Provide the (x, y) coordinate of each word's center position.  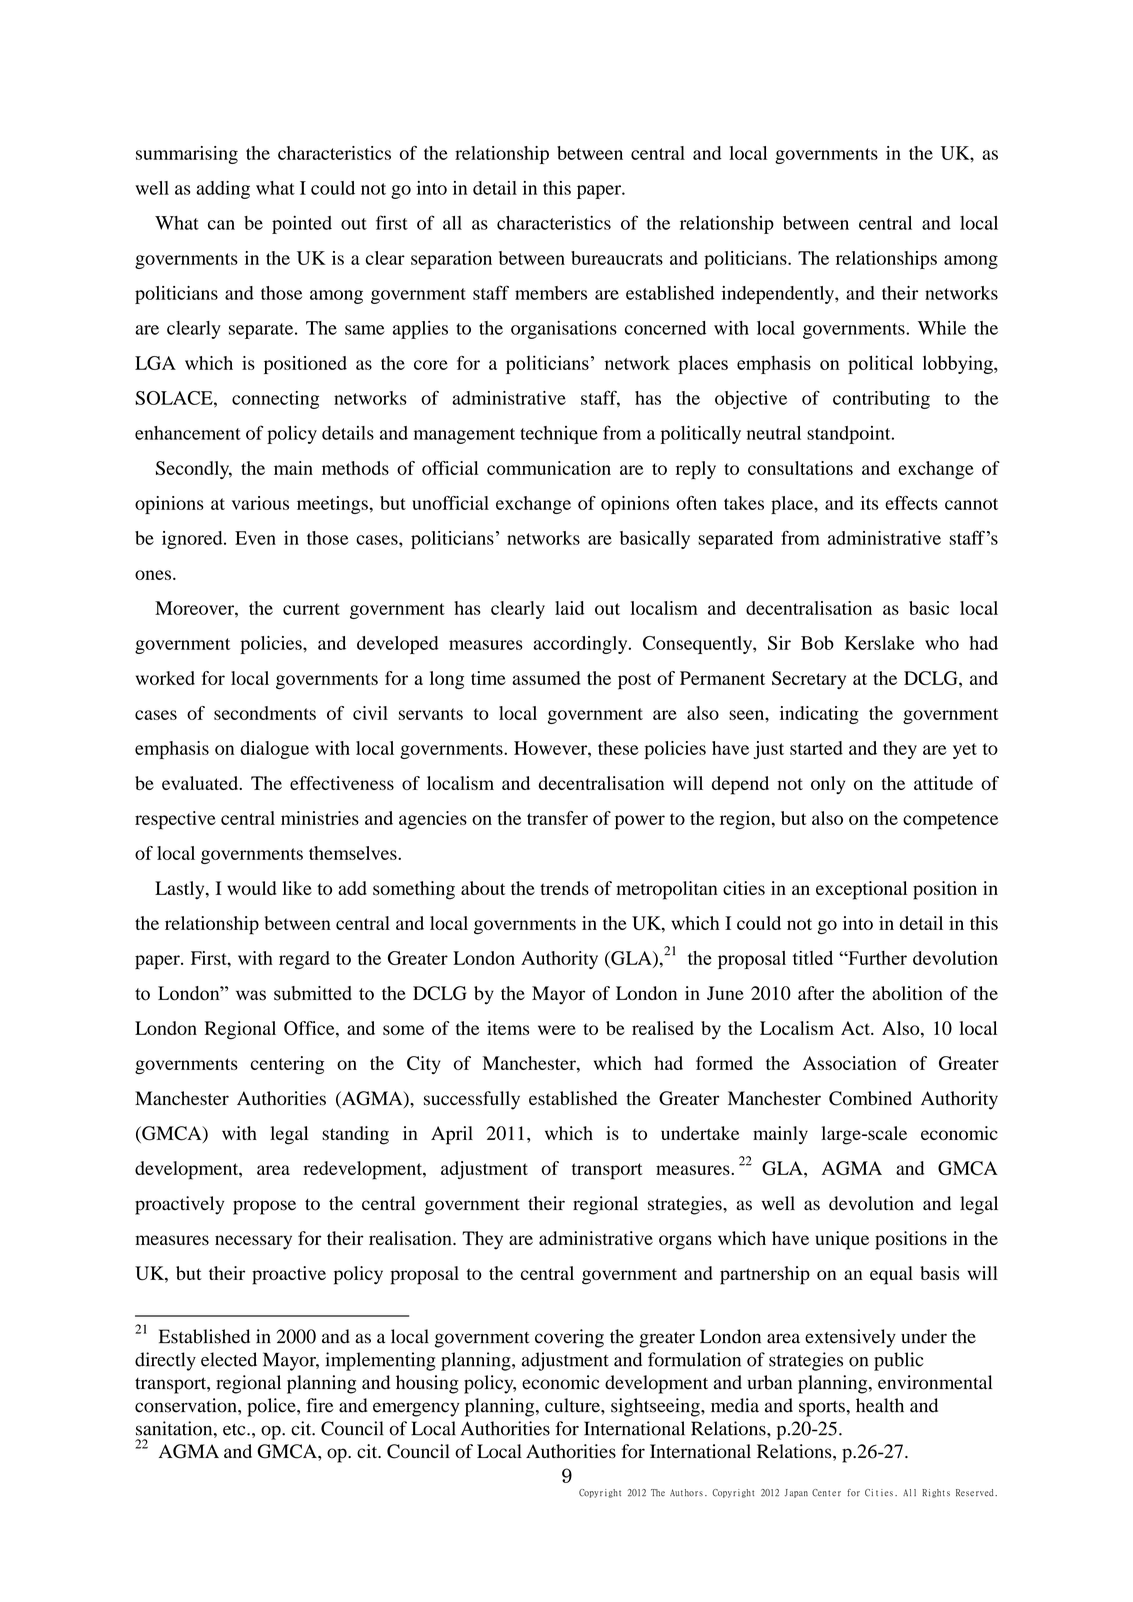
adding (223, 190)
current (311, 609)
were (557, 1030)
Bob (817, 643)
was (251, 995)
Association (850, 1063)
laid (569, 608)
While (942, 328)
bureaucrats (617, 258)
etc (235, 1430)
